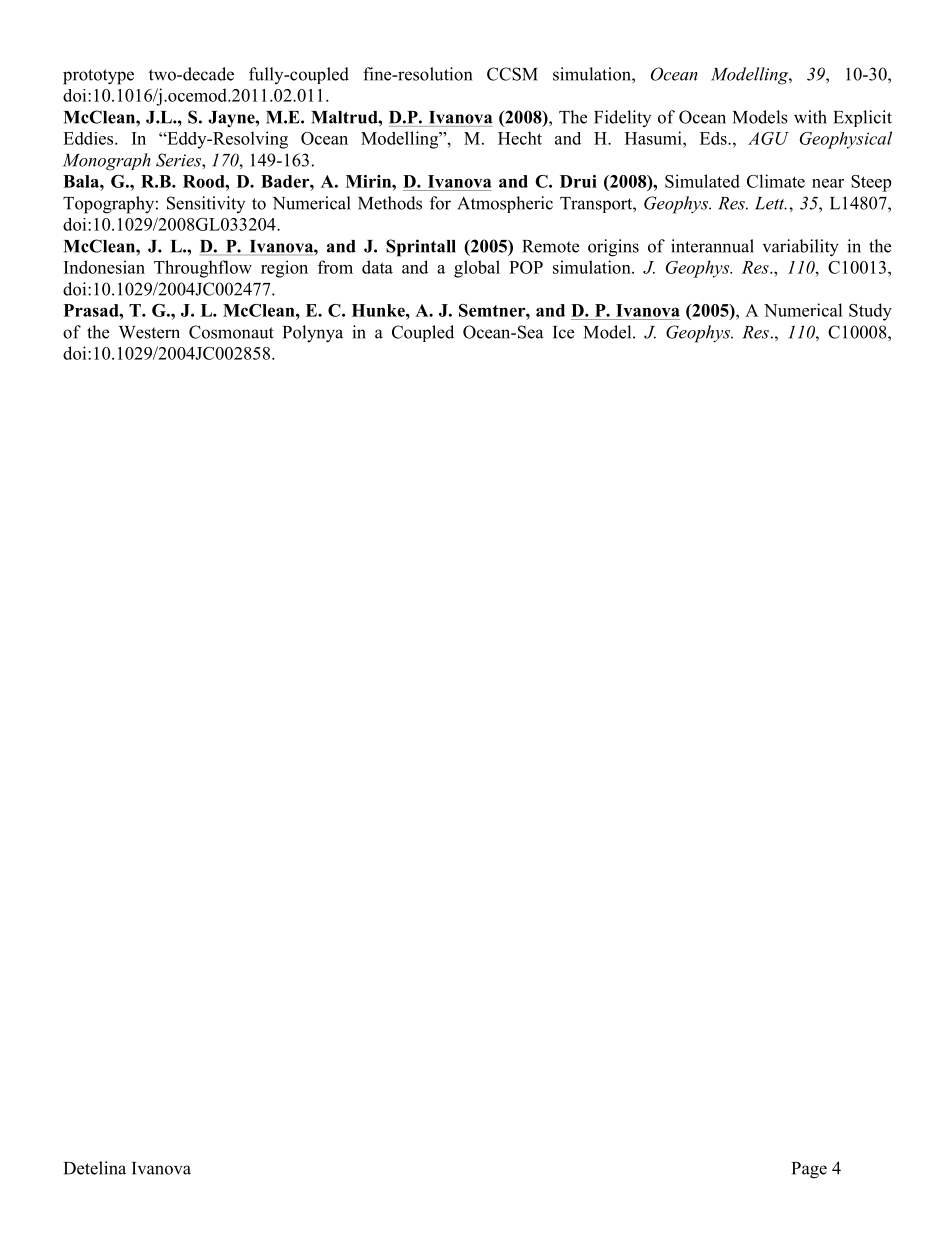 The width and height of the screenshot is (952, 1233). Describe the element at coordinates (477, 269) in the screenshot. I see `global` at that location.
